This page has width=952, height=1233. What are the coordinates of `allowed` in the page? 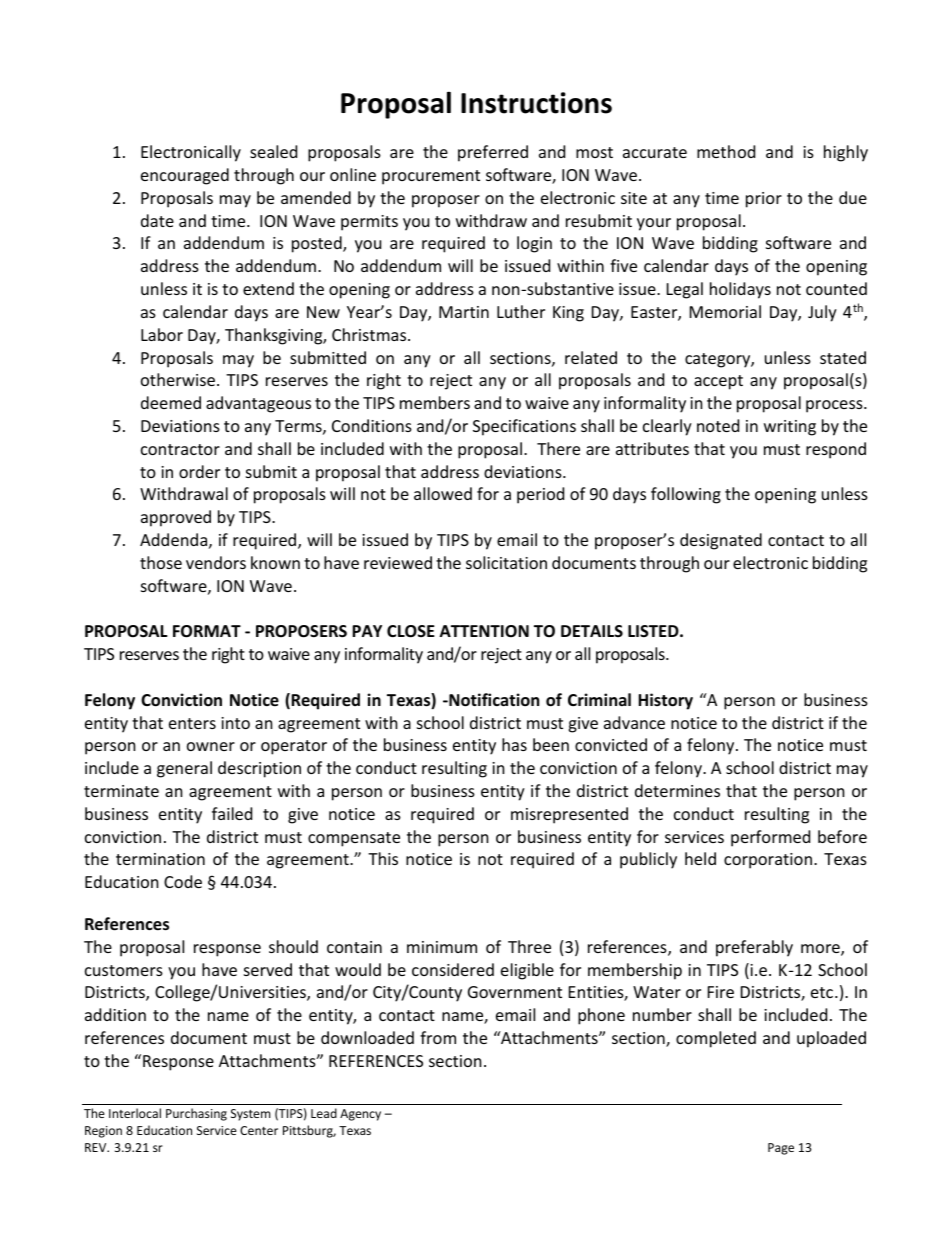 It's located at (443, 493).
